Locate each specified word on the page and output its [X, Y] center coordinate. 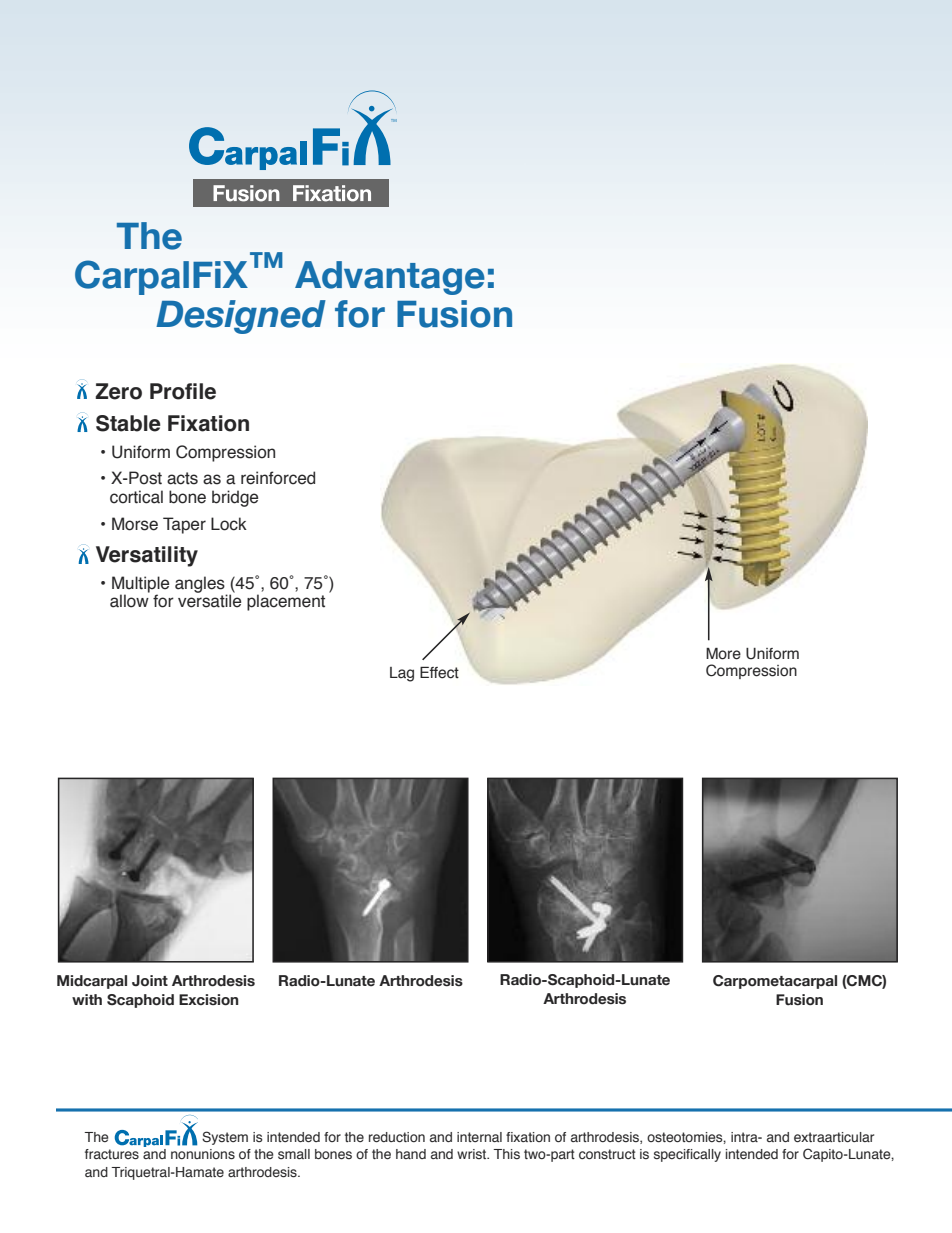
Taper [184, 525]
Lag [402, 674]
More [723, 654]
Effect [439, 673]
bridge [235, 498]
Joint [150, 980]
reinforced [278, 478]
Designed [241, 317]
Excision [208, 1000]
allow [129, 601]
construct [607, 1154]
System [225, 1138]
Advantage [390, 278]
